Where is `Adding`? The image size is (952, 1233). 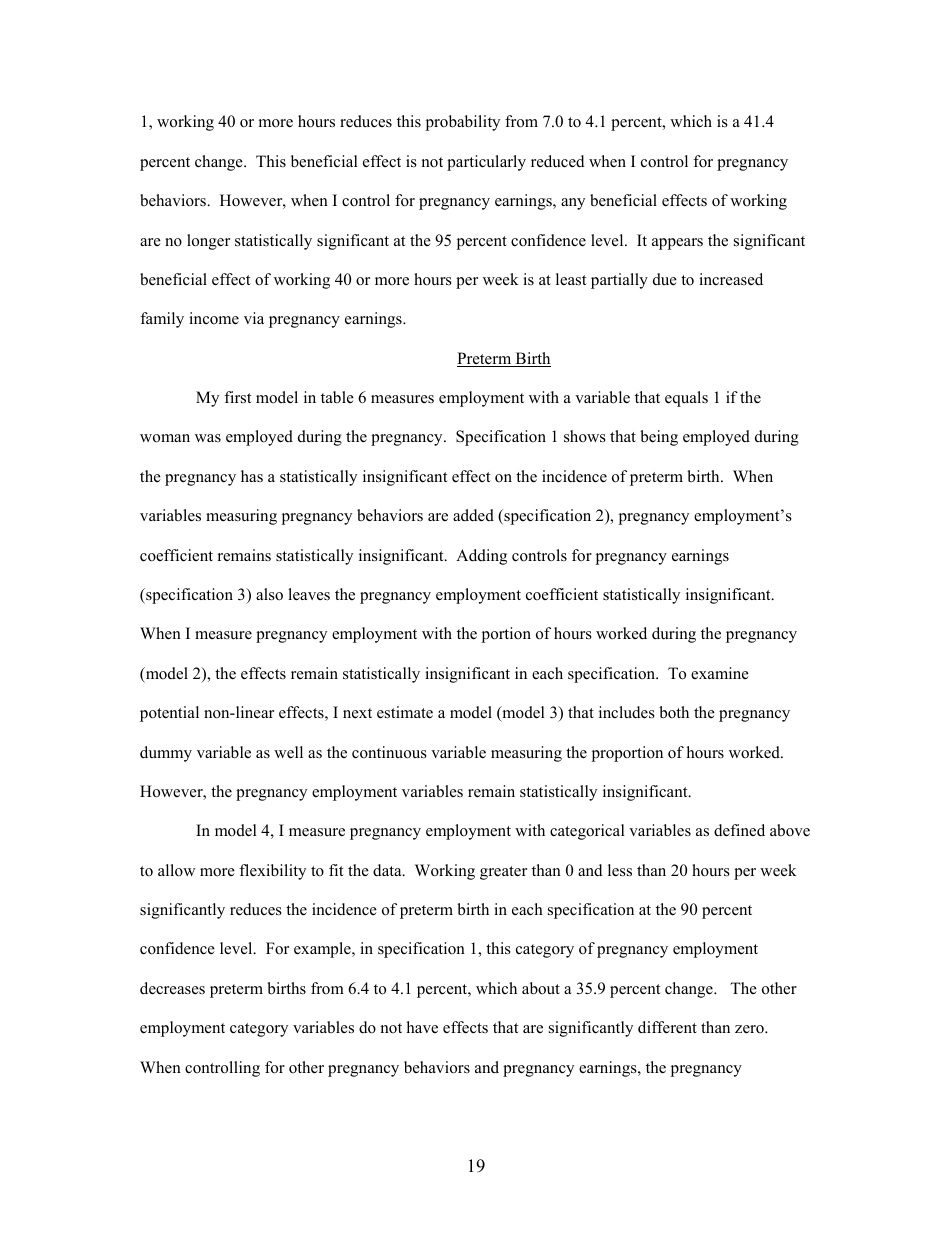
Adding is located at coordinates (481, 557).
